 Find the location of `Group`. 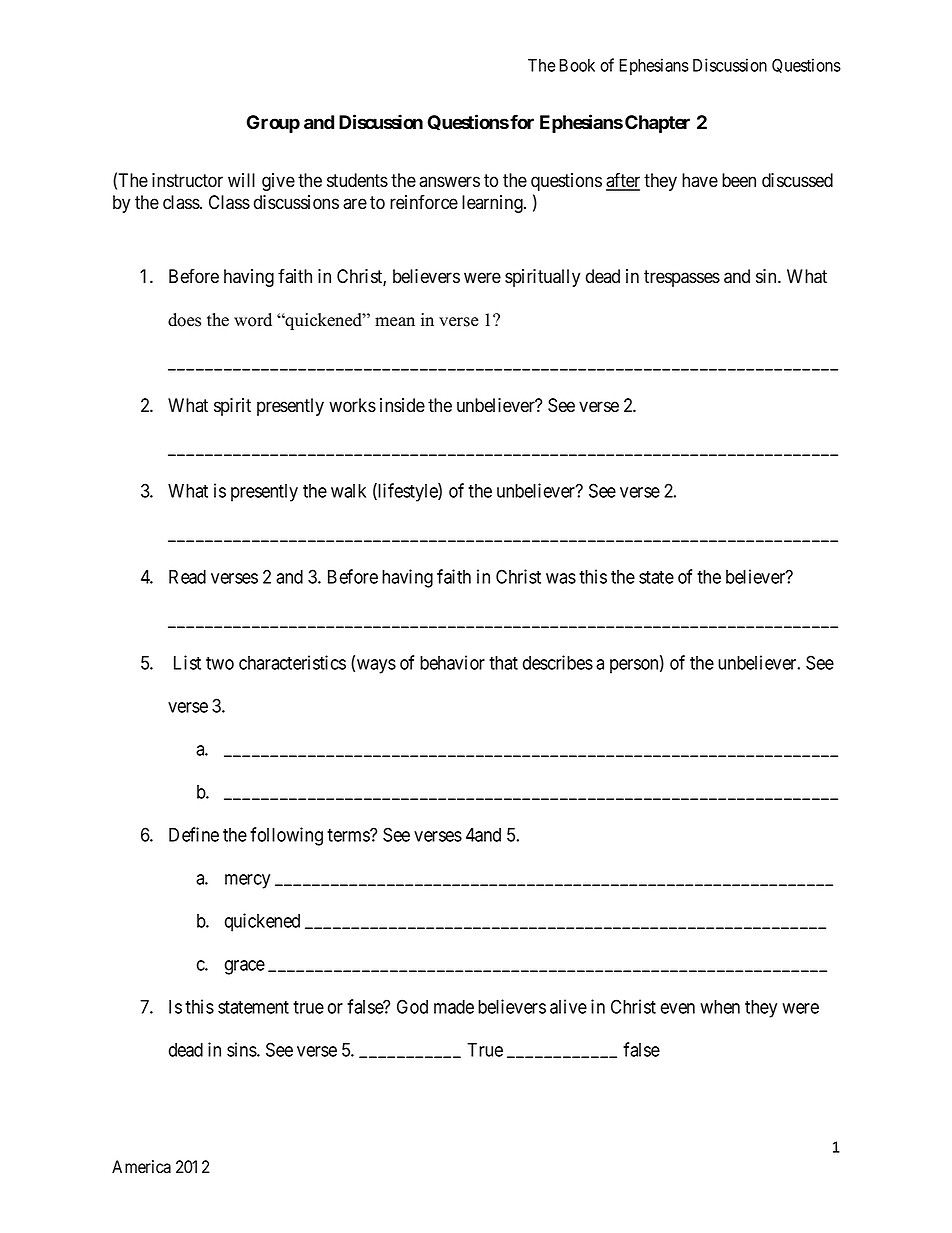

Group is located at coordinates (273, 124).
